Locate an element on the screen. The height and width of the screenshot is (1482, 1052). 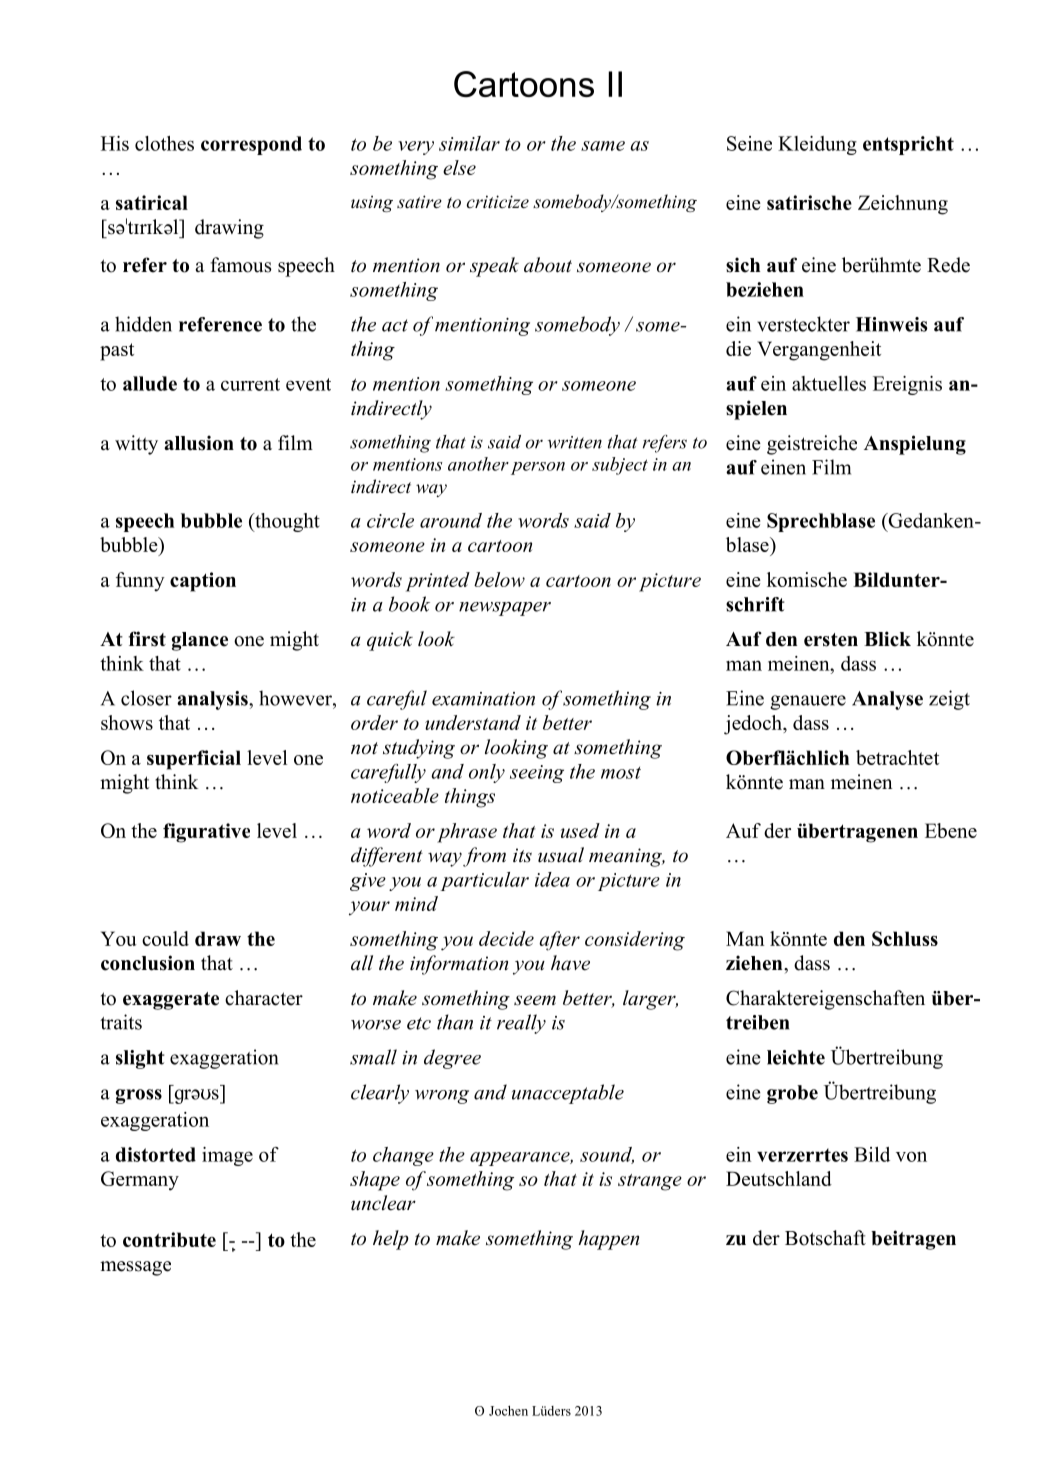
criticize is located at coordinates (498, 202).
